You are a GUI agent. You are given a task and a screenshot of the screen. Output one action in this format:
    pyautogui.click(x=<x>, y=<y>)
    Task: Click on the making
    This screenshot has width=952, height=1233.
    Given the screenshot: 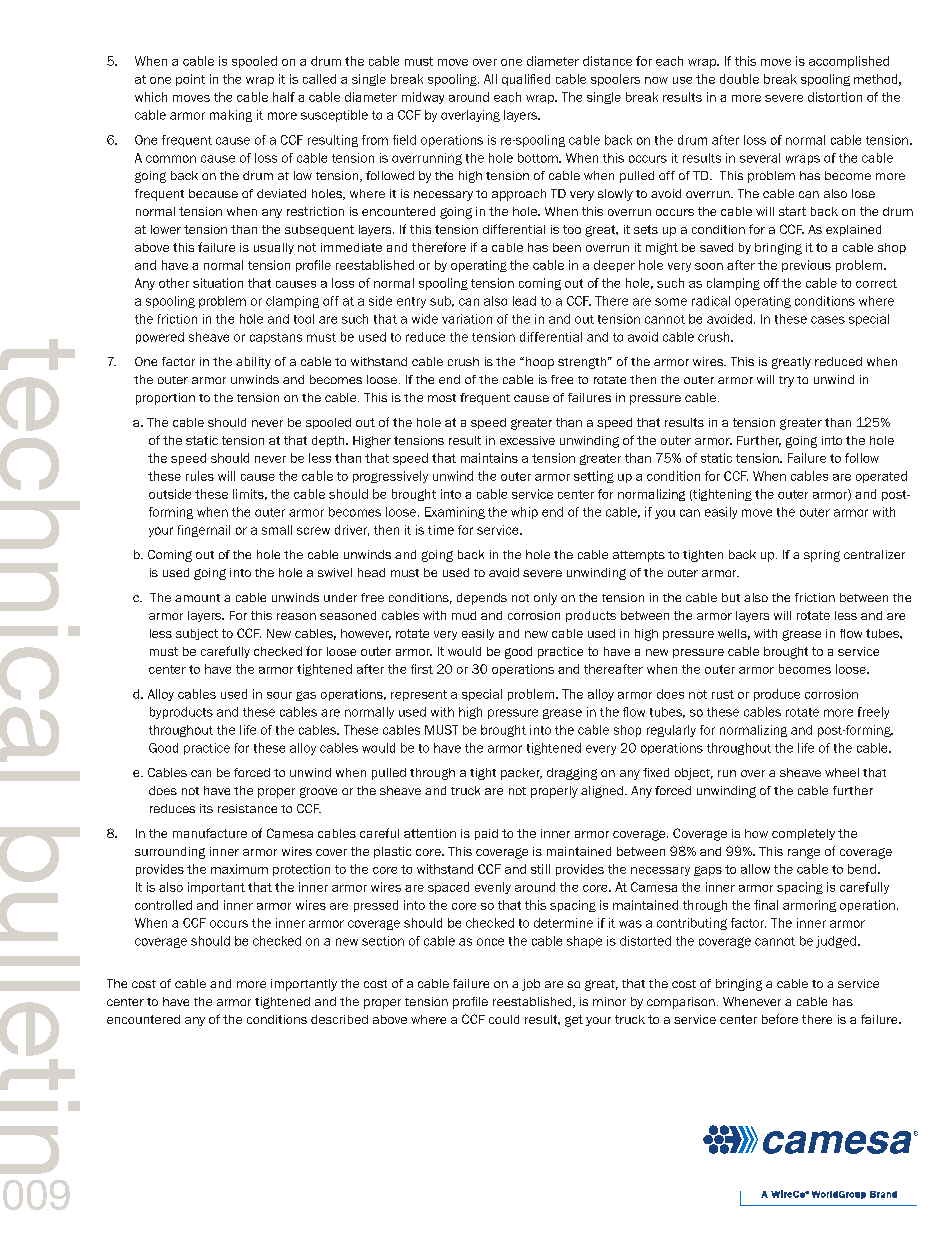 What is the action you would take?
    pyautogui.click(x=231, y=116)
